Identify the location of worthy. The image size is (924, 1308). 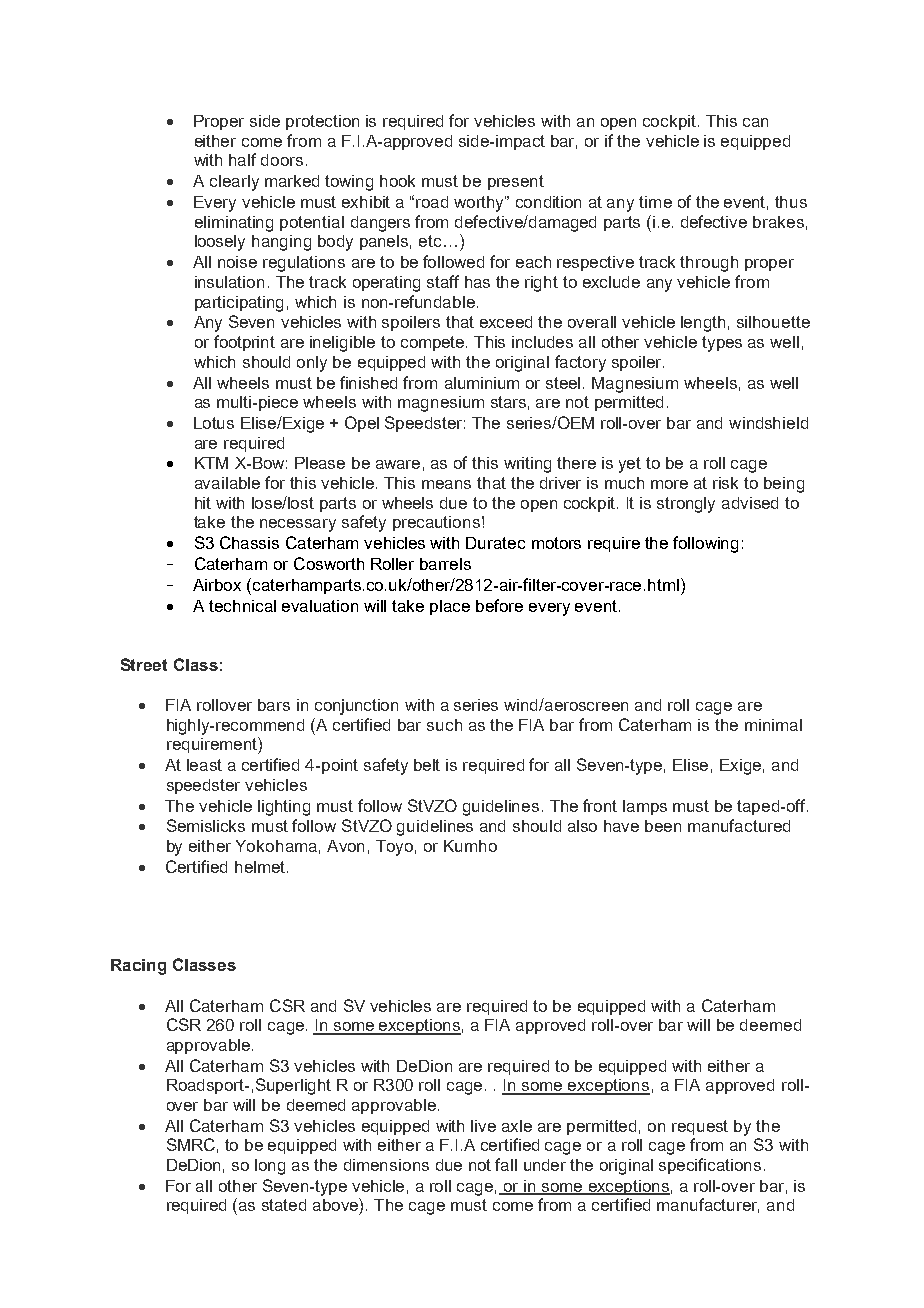
(480, 204).
